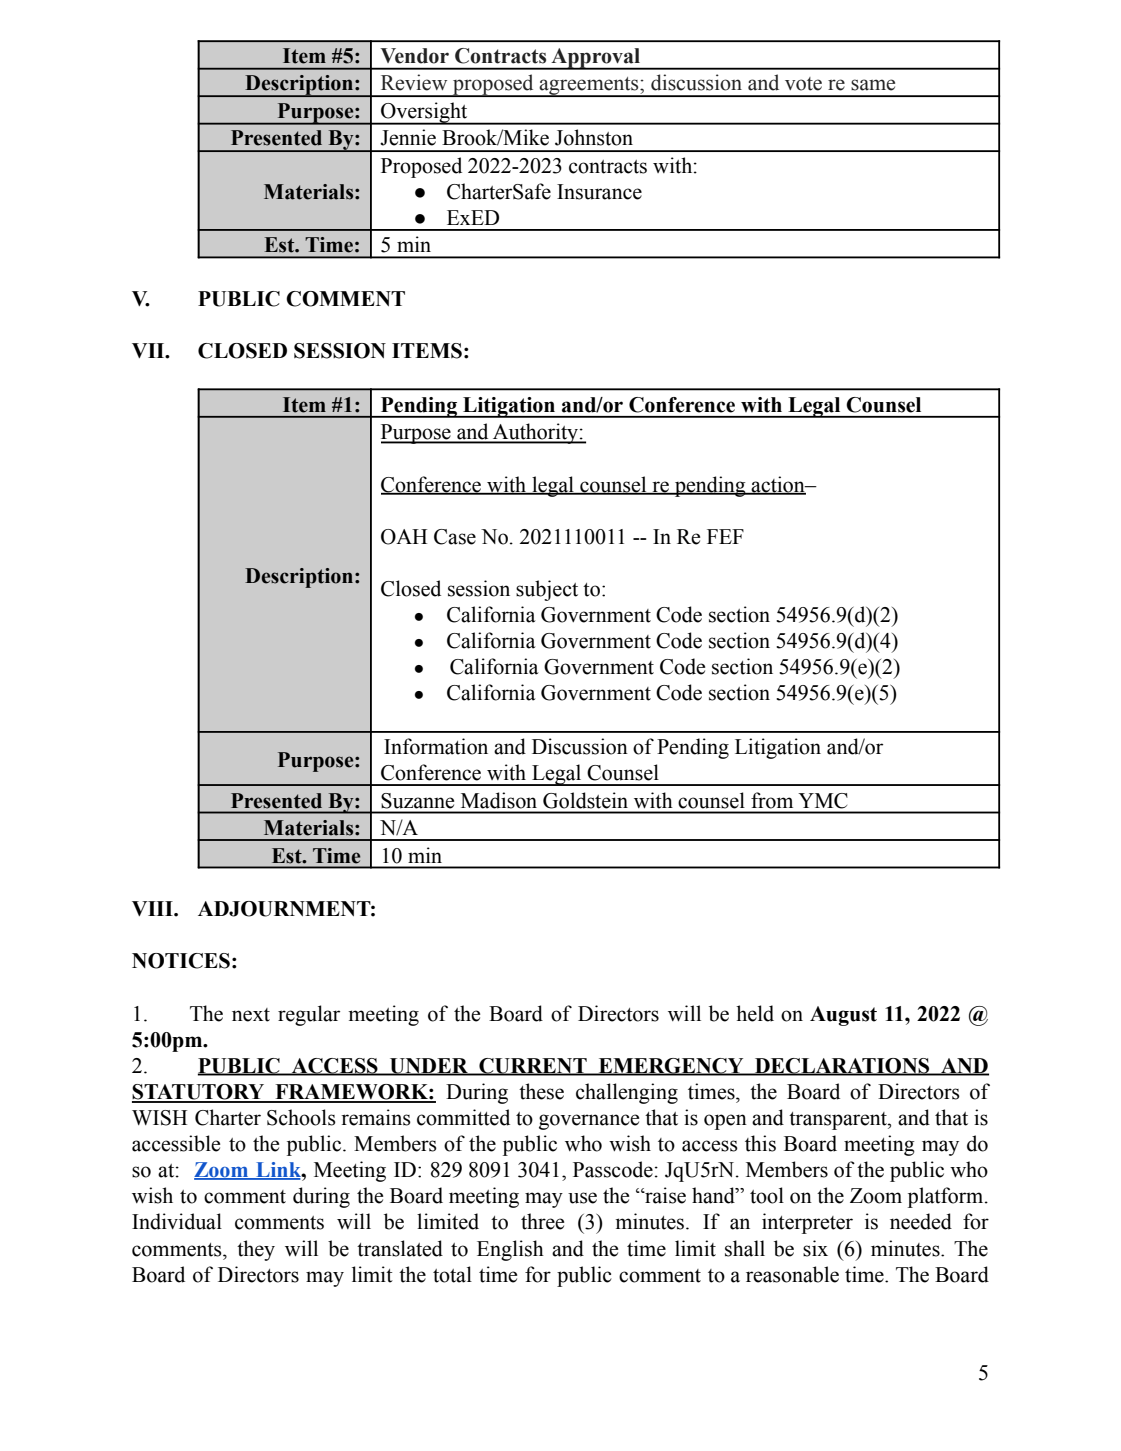  Describe the element at coordinates (778, 485) in the page. I see `action` at that location.
